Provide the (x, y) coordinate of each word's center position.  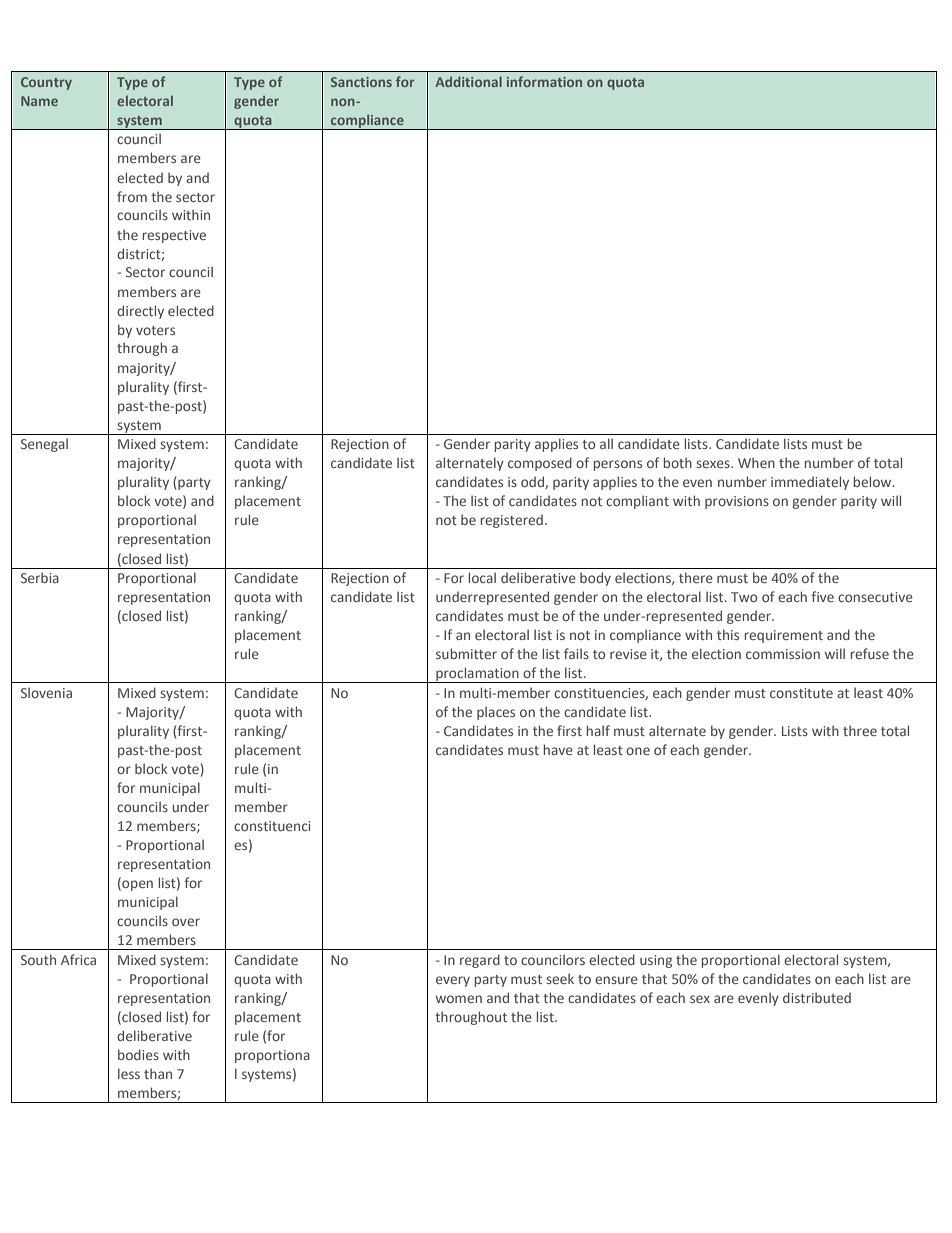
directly (140, 312)
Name (39, 101)
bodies (138, 1054)
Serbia (40, 577)
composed (540, 464)
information (544, 81)
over (186, 922)
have (558, 749)
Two (744, 597)
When (756, 462)
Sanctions (361, 82)
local (482, 577)
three (860, 730)
